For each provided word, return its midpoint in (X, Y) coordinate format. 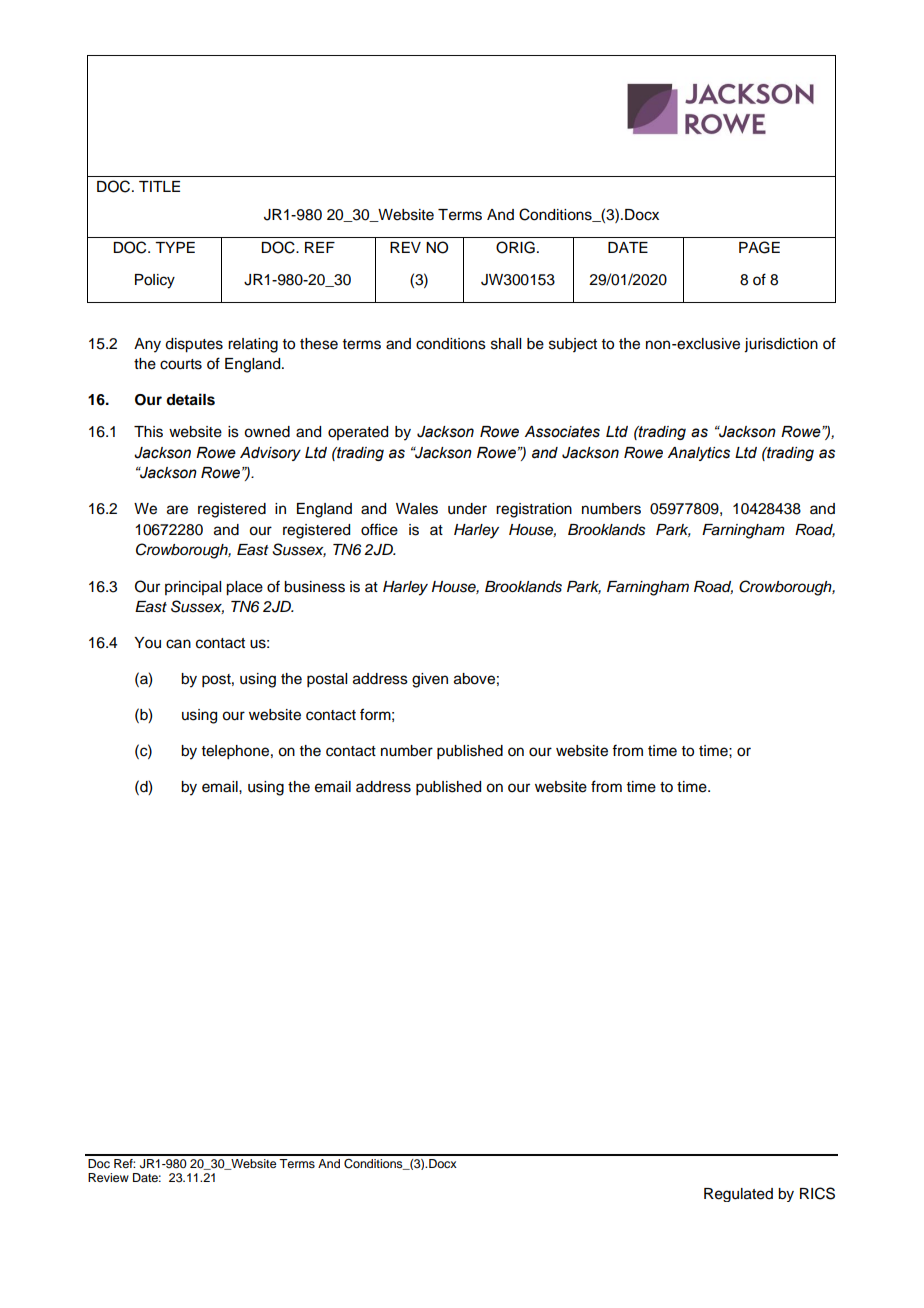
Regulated (738, 1195)
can (178, 644)
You (147, 643)
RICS (817, 1193)
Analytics (699, 454)
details (190, 399)
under (467, 509)
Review (108, 1177)
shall (506, 344)
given (430, 680)
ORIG (515, 247)
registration (534, 510)
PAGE (759, 247)
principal (193, 588)
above (474, 679)
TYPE (175, 247)
